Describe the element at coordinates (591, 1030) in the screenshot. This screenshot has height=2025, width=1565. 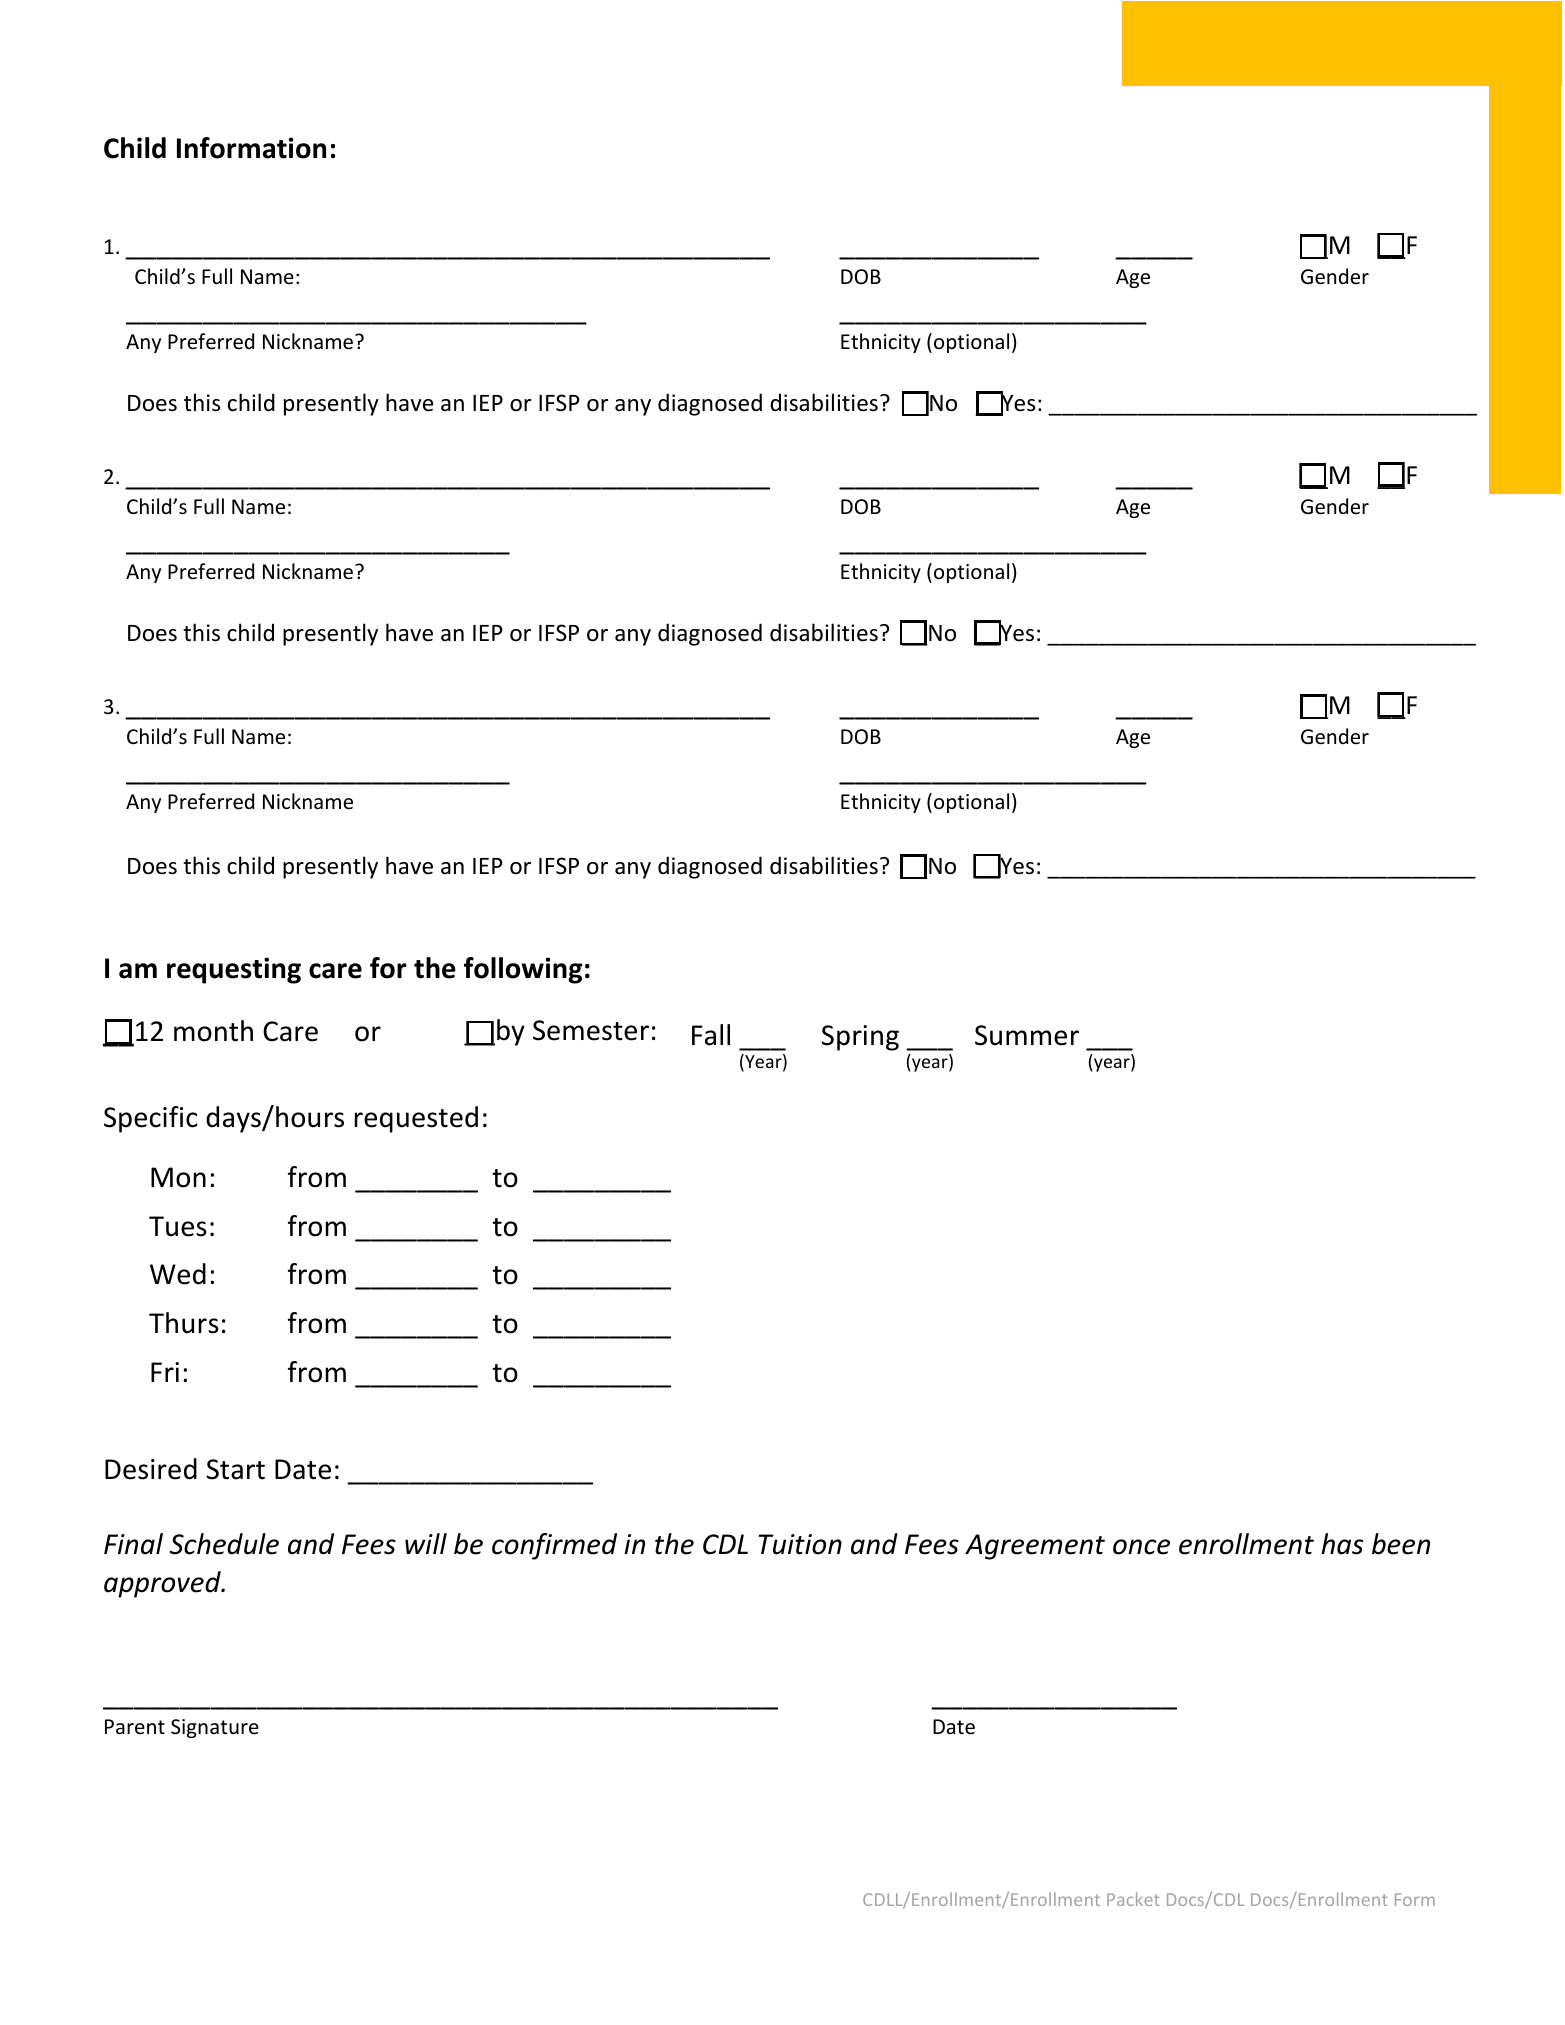
I see `Semester` at that location.
